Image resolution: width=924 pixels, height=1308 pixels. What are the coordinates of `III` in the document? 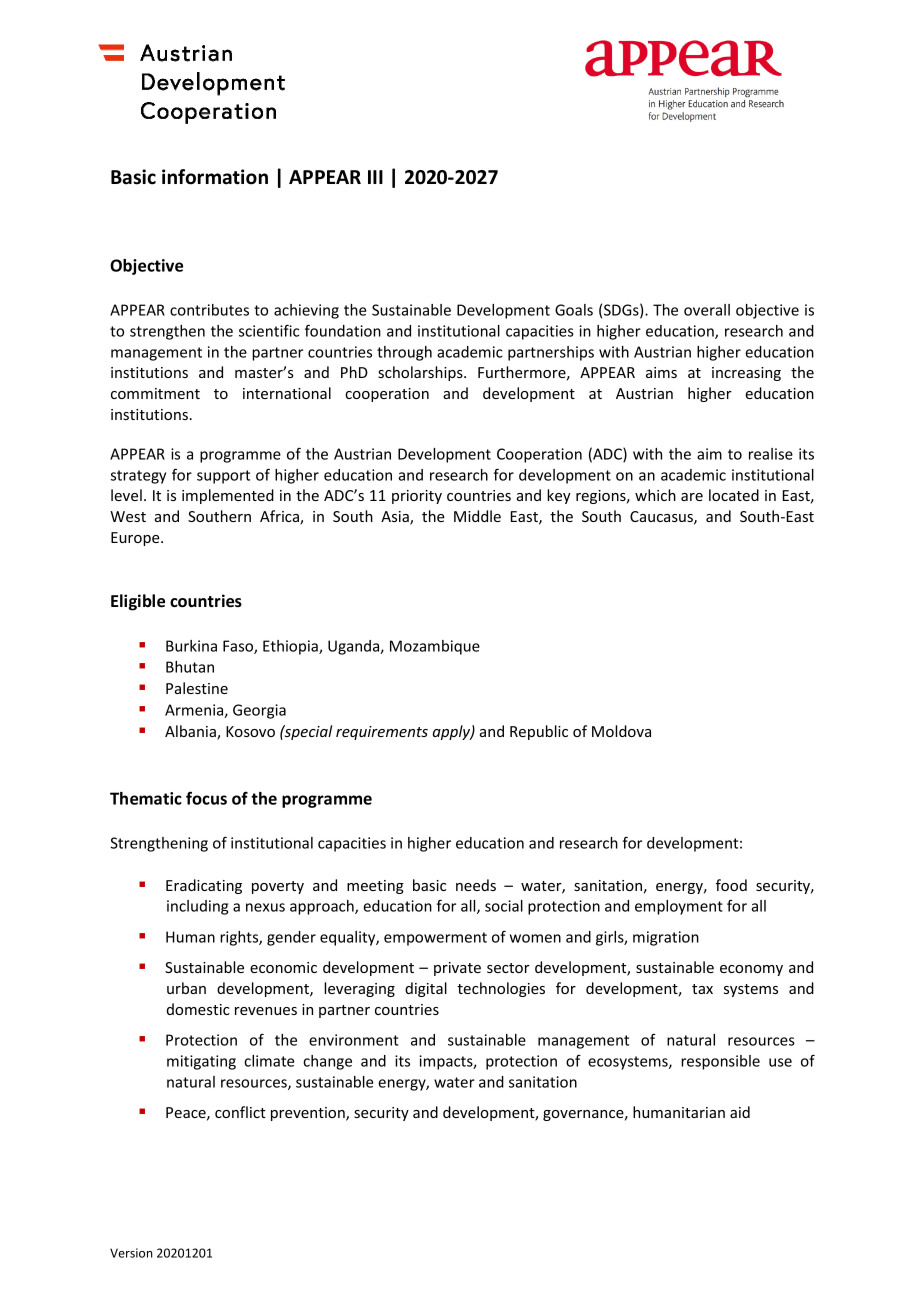 It's located at (375, 177).
